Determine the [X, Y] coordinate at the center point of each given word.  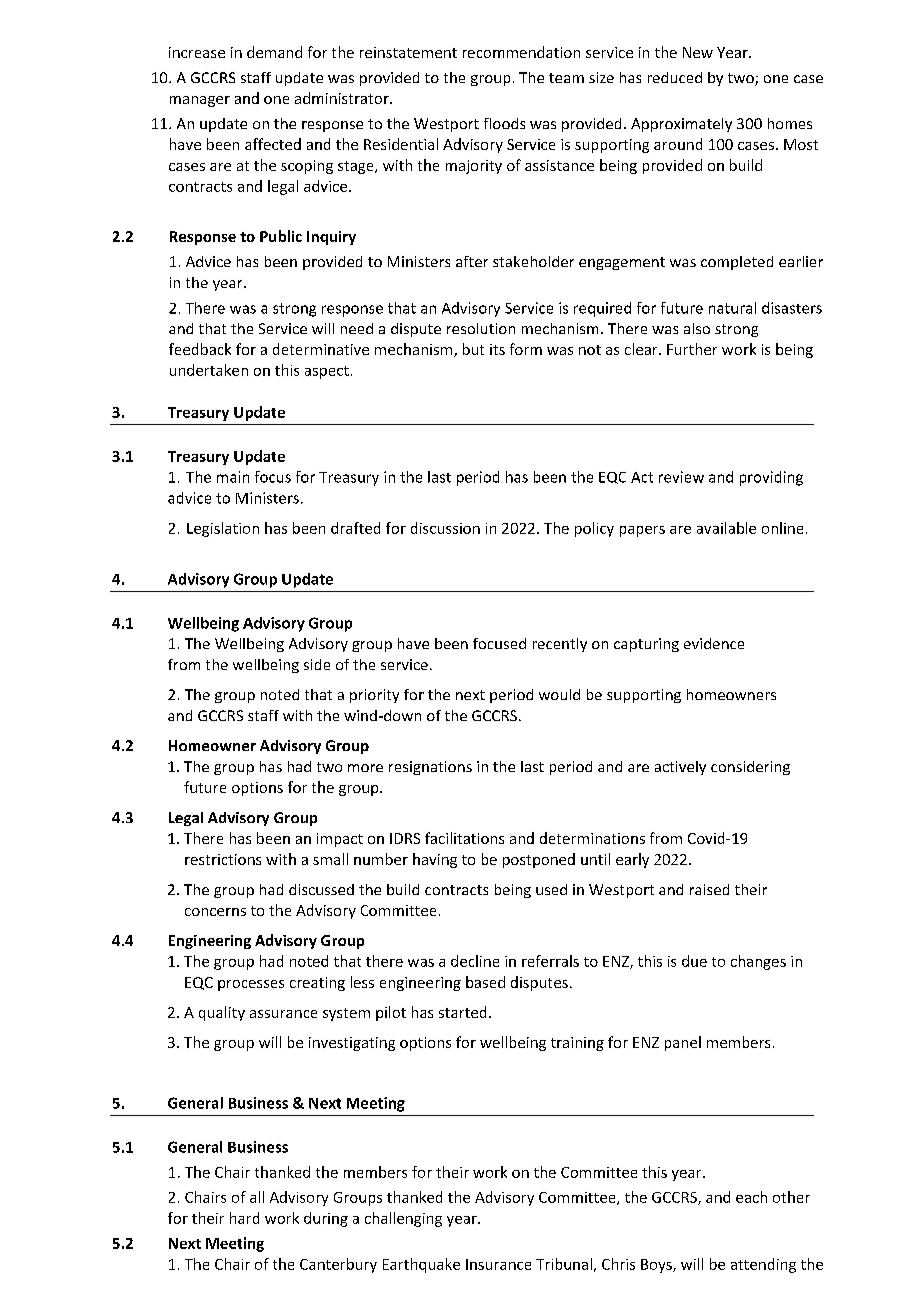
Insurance [498, 1264]
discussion [445, 528]
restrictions [223, 859]
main [233, 477]
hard [244, 1218]
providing [771, 478]
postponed [539, 860]
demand [274, 52]
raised [709, 889]
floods [504, 123]
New [698, 52]
